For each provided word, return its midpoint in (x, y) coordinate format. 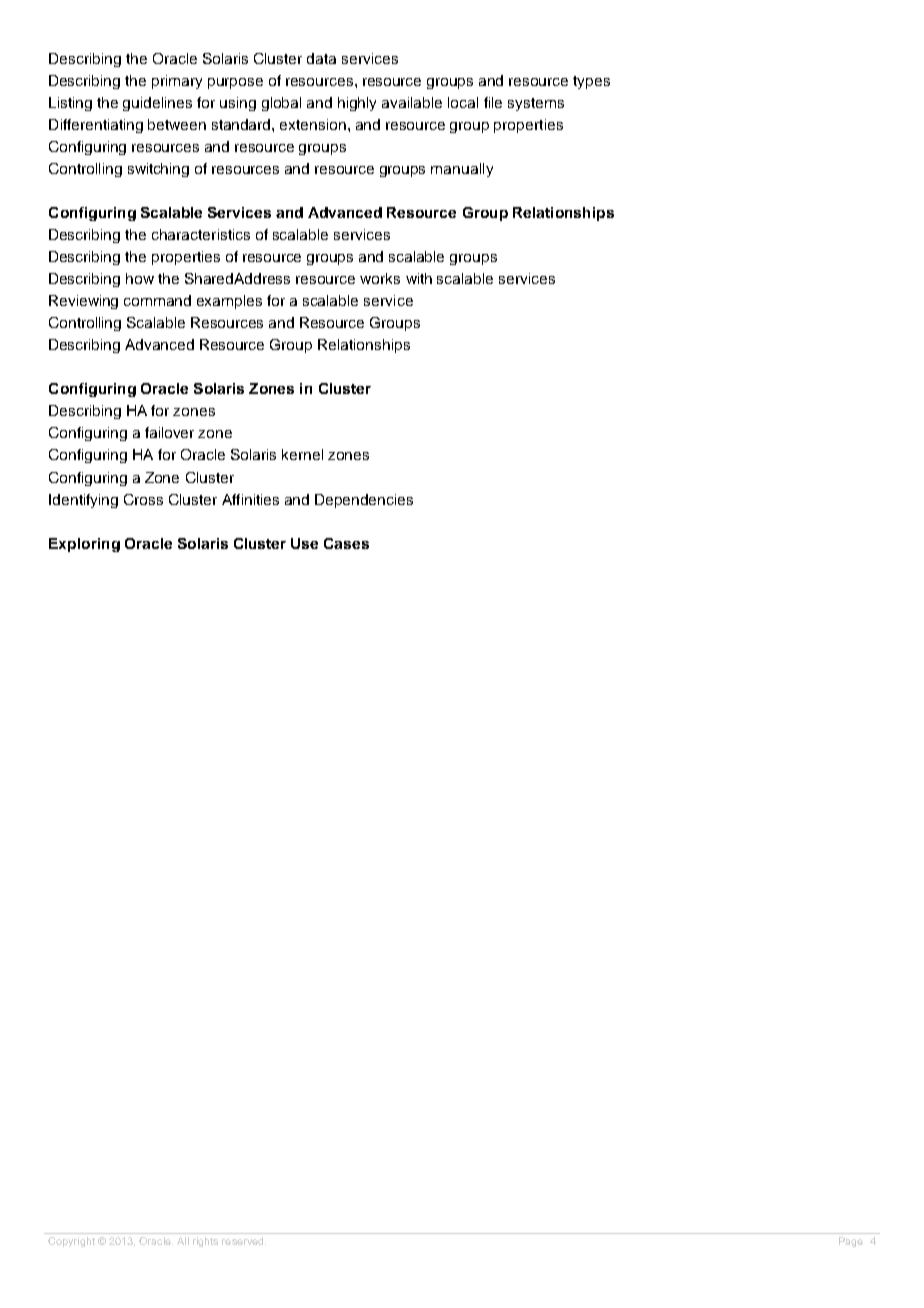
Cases (346, 543)
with (419, 278)
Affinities (250, 499)
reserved (244, 1241)
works (380, 278)
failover (169, 432)
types (591, 82)
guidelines (157, 104)
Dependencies (364, 501)
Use (304, 543)
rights (205, 1242)
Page (851, 1242)
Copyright (71, 1242)
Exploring (84, 545)
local (463, 102)
